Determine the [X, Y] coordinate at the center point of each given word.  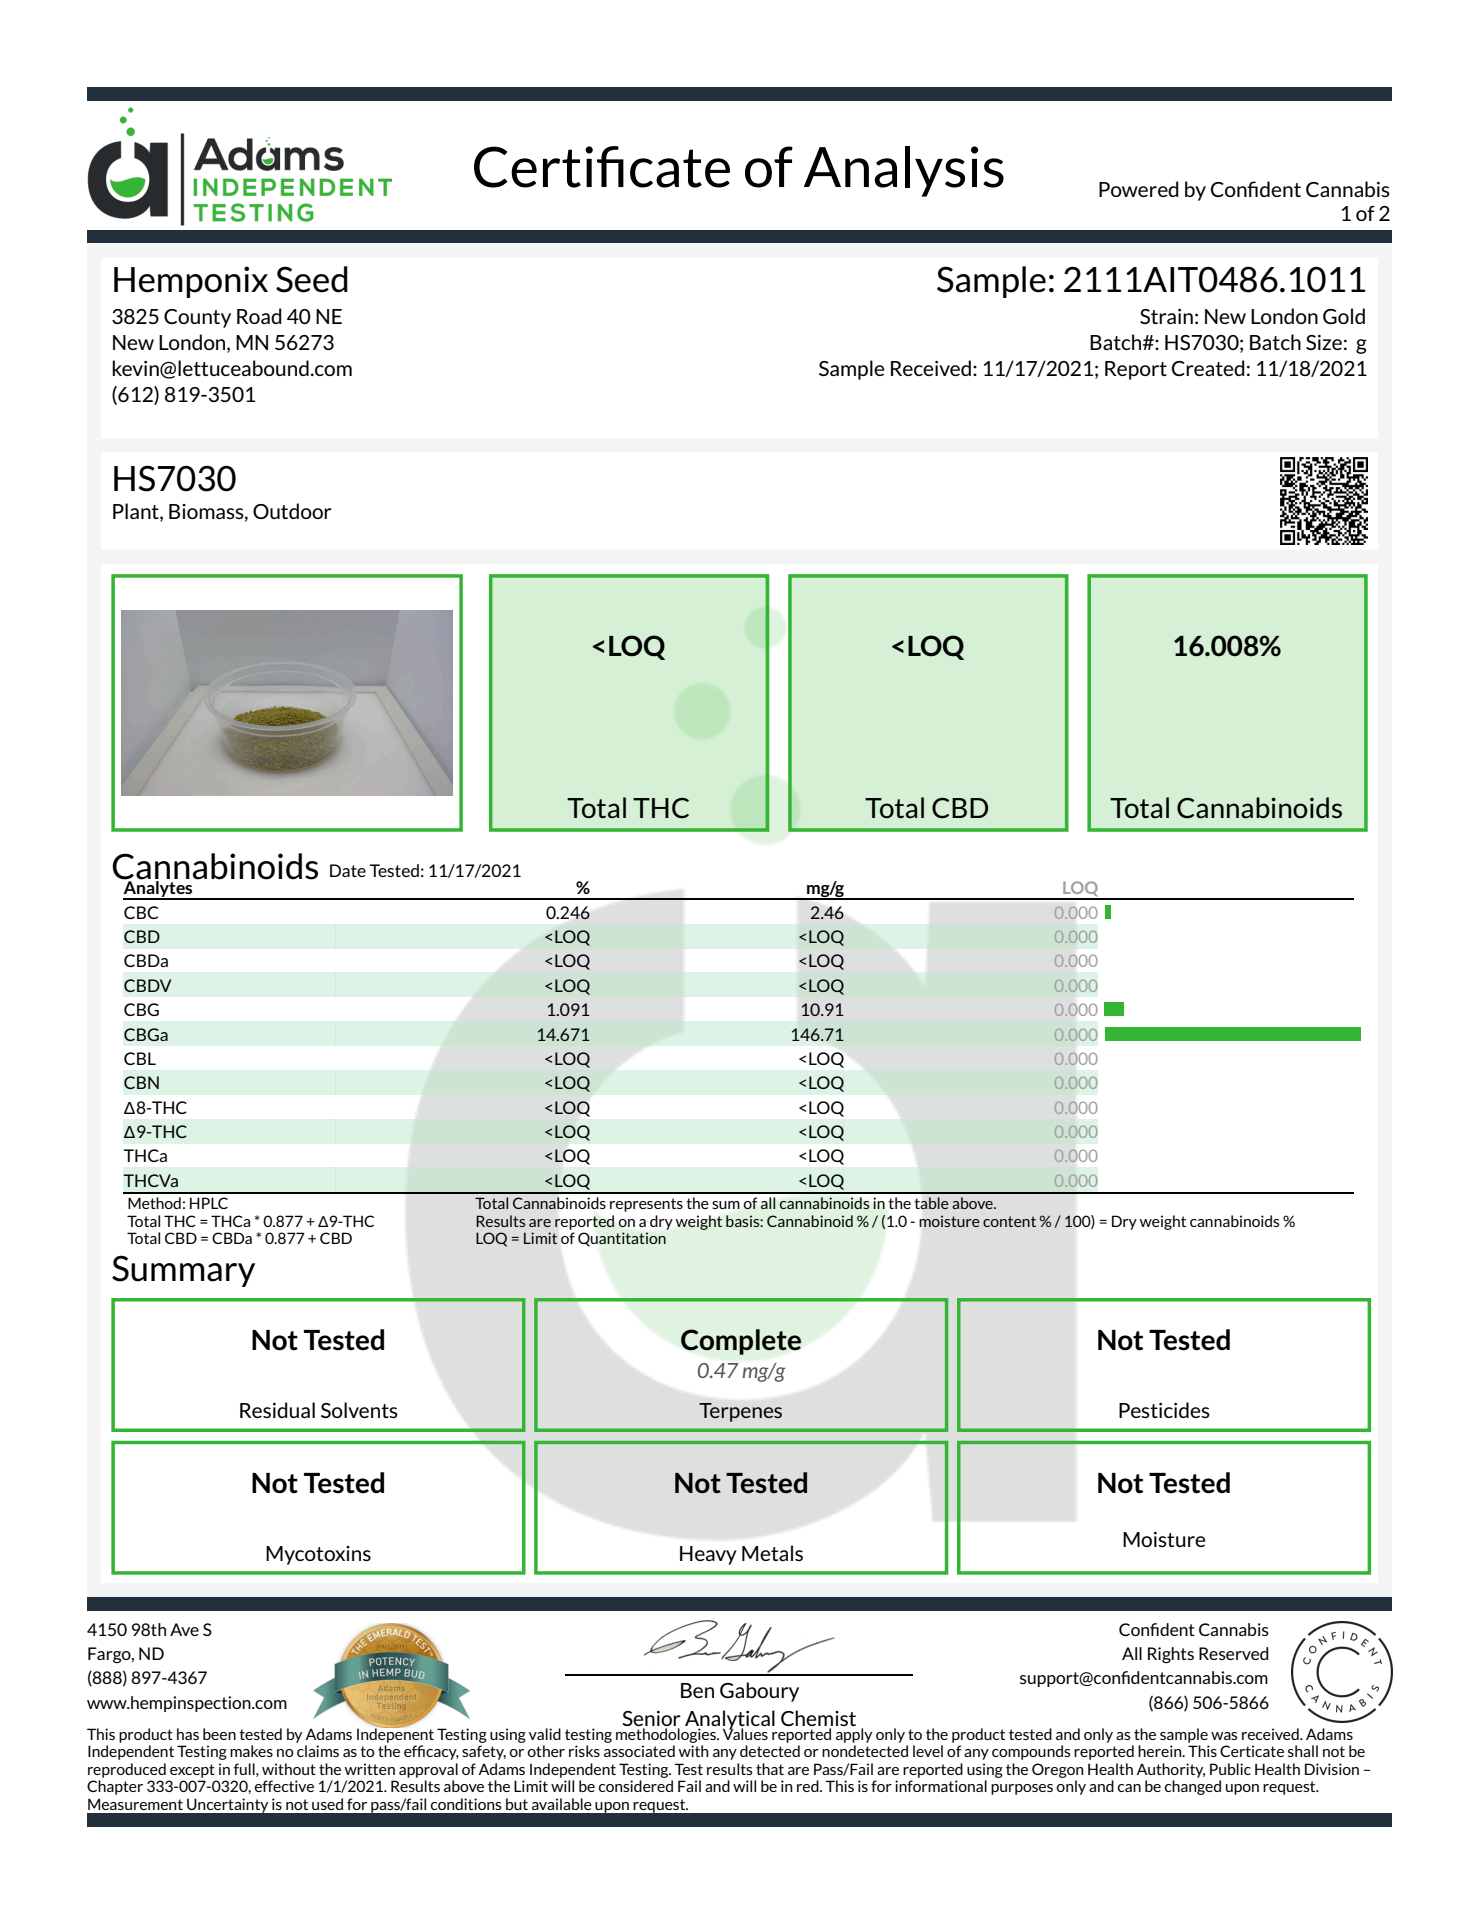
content [1009, 1221]
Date [348, 870]
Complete [741, 1342]
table [932, 1203]
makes [251, 1751]
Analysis [904, 171]
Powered [1139, 189]
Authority [1170, 1770]
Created [1208, 368]
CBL [140, 1058]
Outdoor [292, 511]
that [770, 1769]
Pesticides [1164, 1410]
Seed [312, 279]
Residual [277, 1410]
